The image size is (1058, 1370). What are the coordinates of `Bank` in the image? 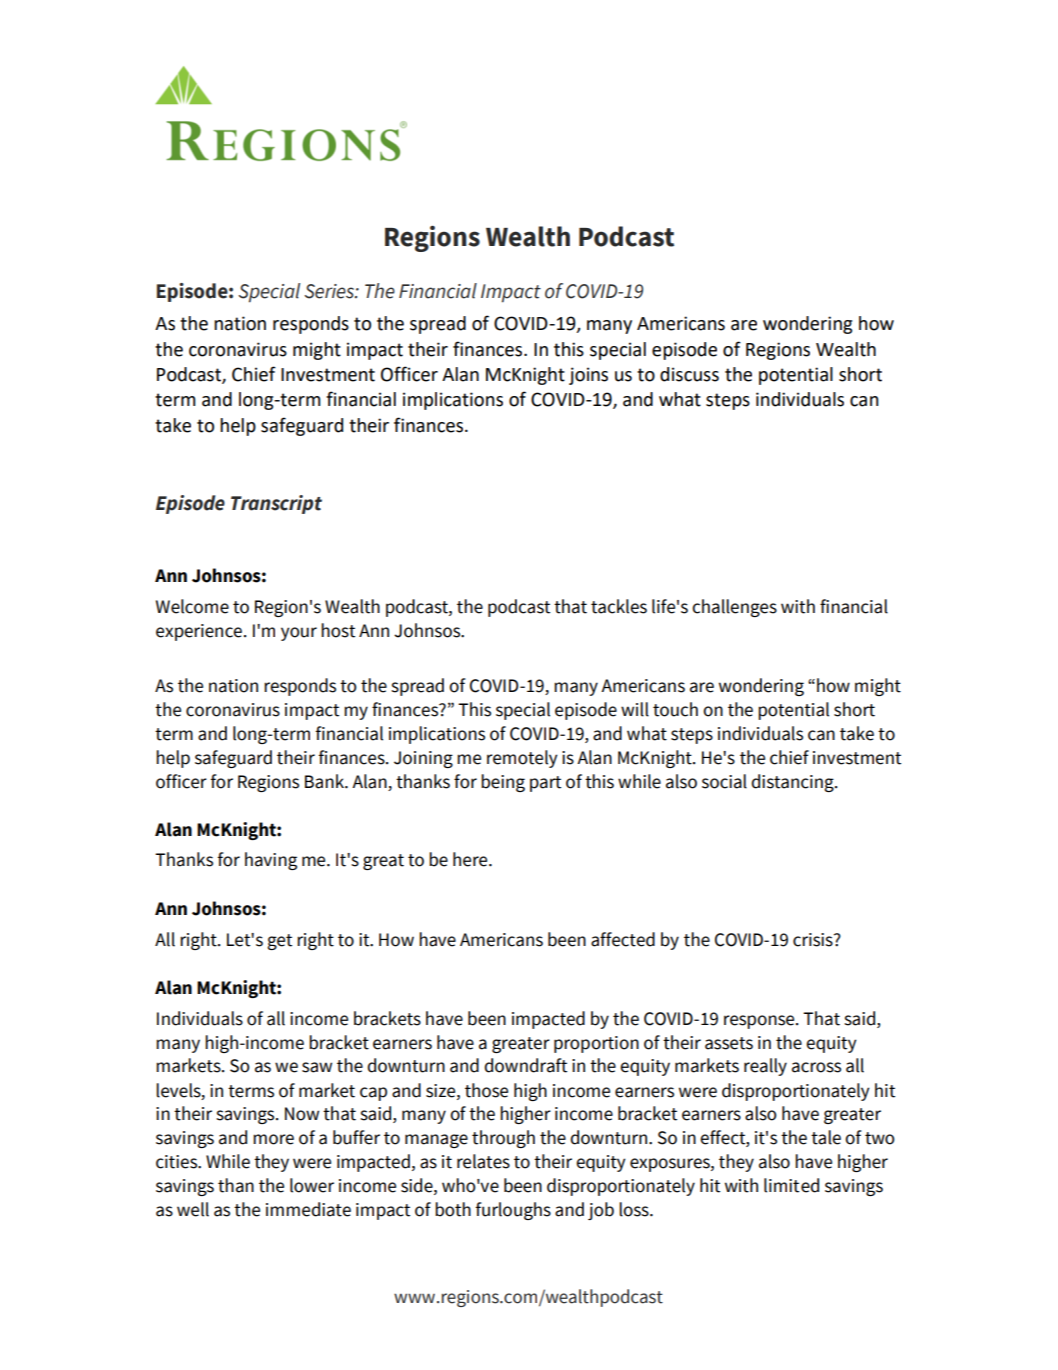 It's located at (325, 781).
